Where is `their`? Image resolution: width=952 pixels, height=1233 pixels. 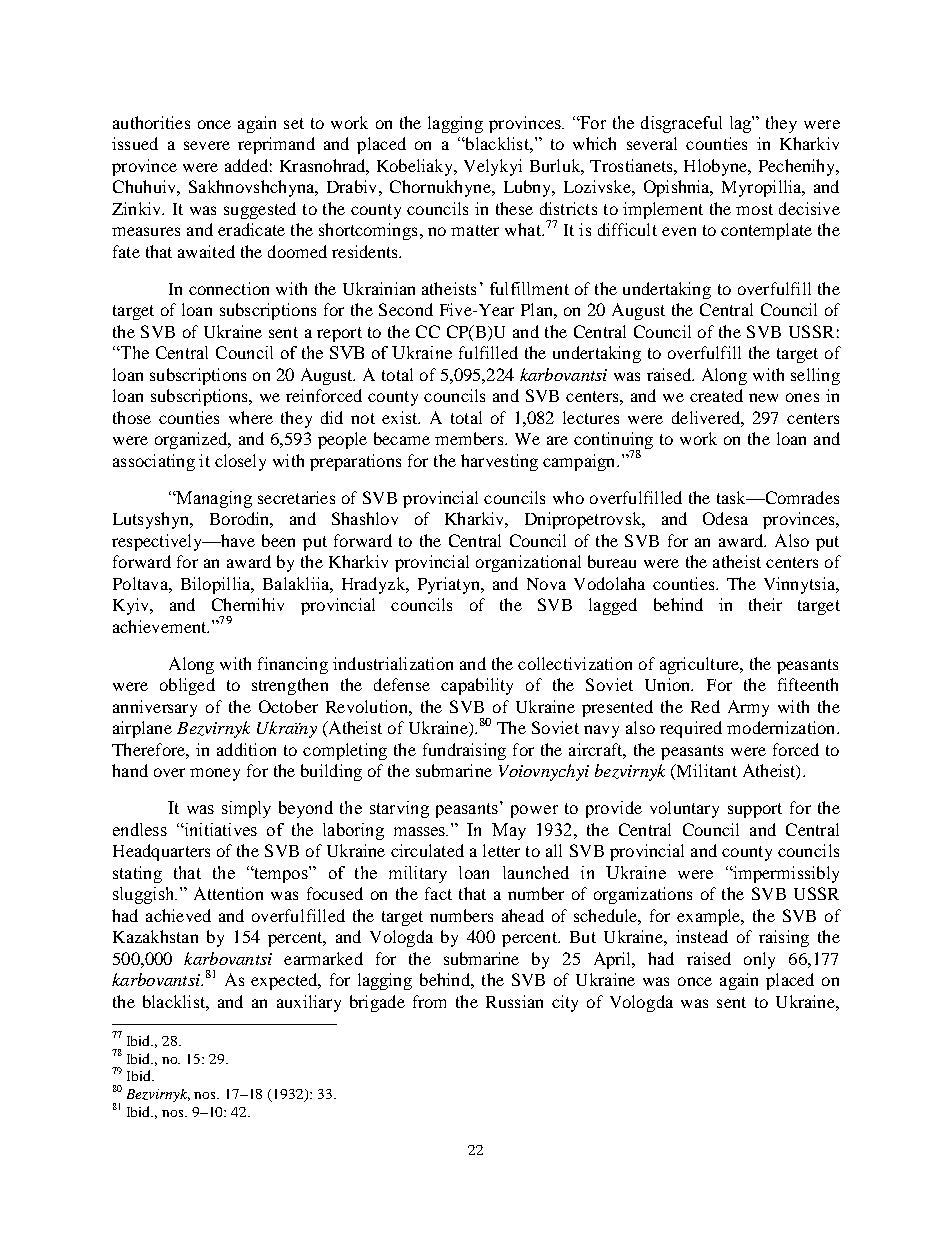 their is located at coordinates (765, 604).
